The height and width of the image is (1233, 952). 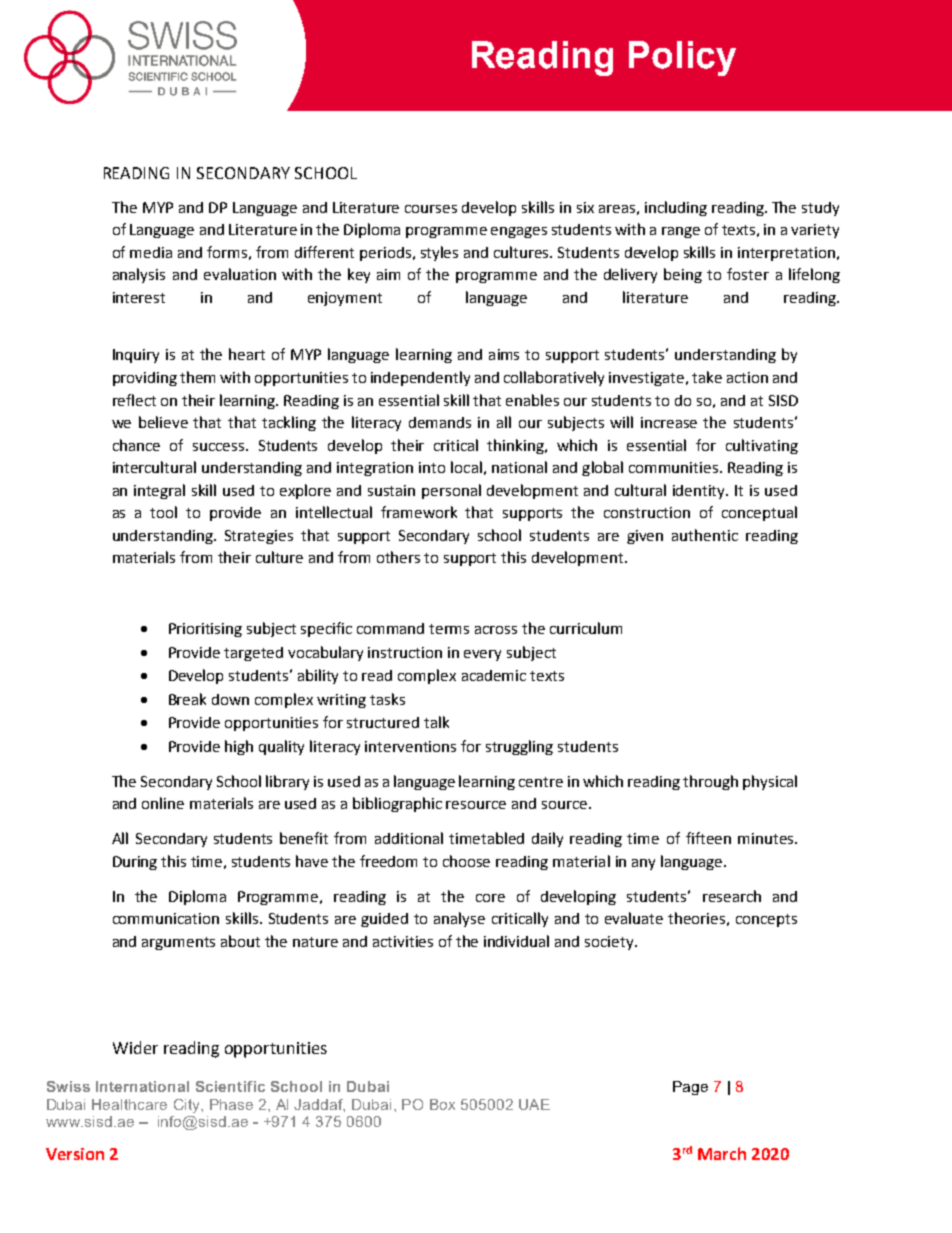 I want to click on Policy, so click(x=682, y=58).
